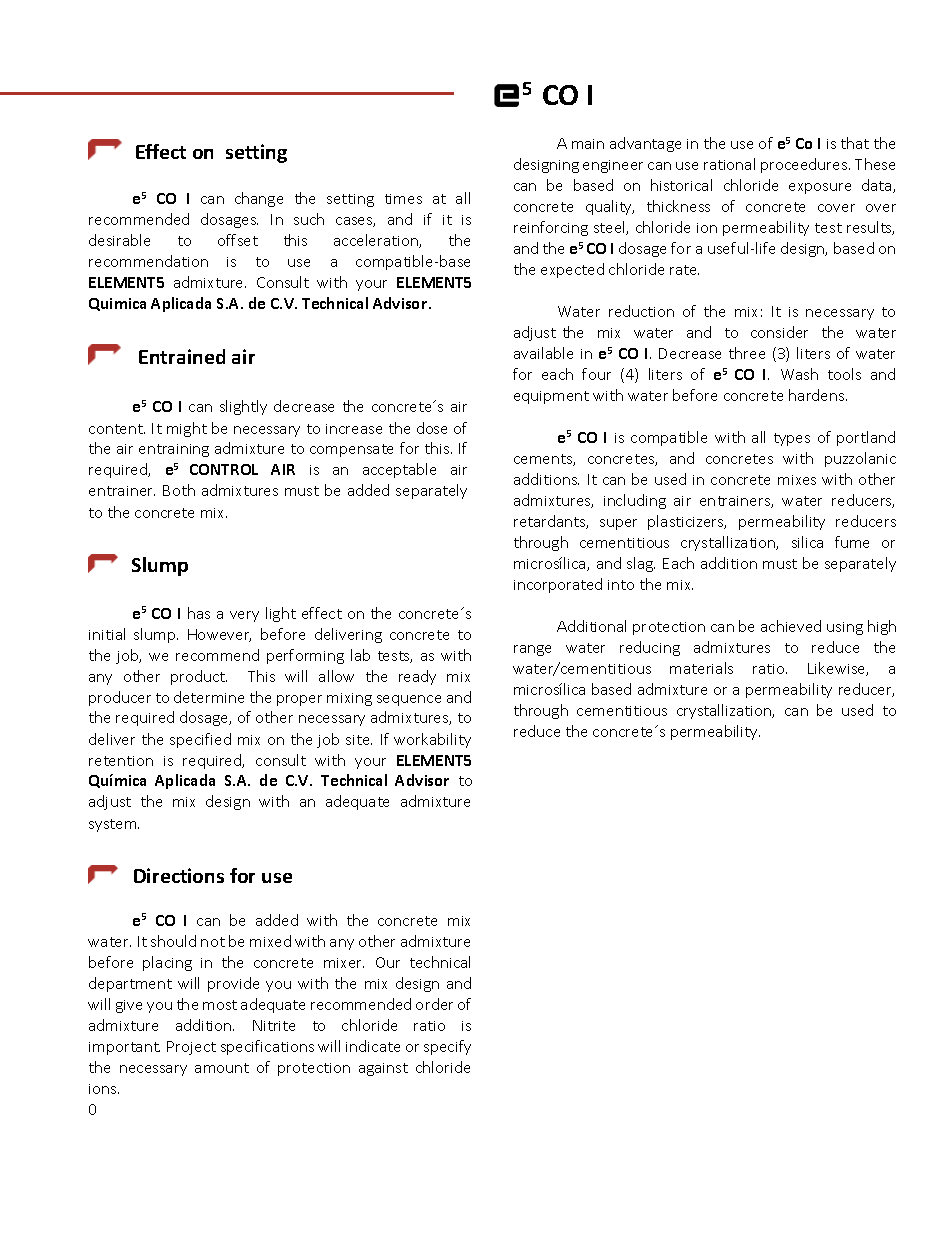 The image size is (952, 1240). What do you see at coordinates (403, 199) in the screenshot?
I see `times` at bounding box center [403, 199].
